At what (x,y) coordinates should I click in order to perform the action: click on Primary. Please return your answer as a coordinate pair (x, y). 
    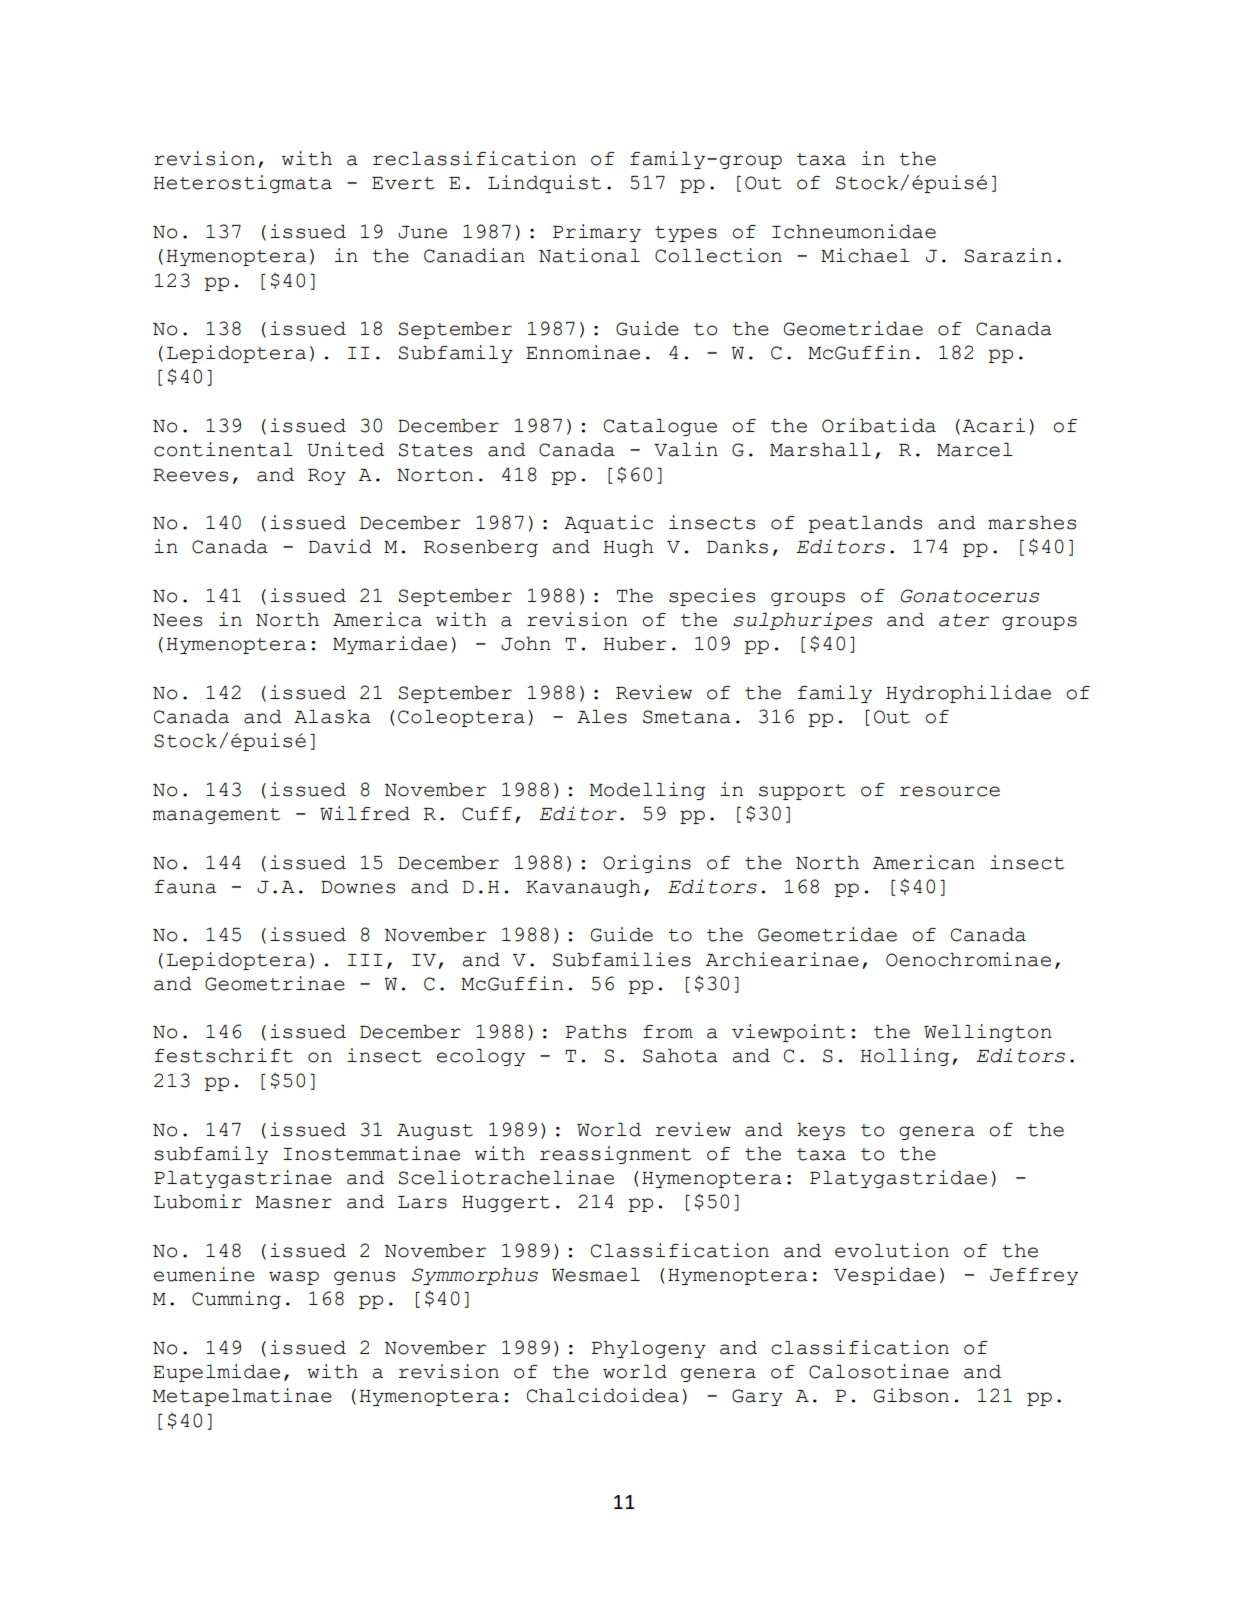
    Looking at the image, I should click on (597, 233).
